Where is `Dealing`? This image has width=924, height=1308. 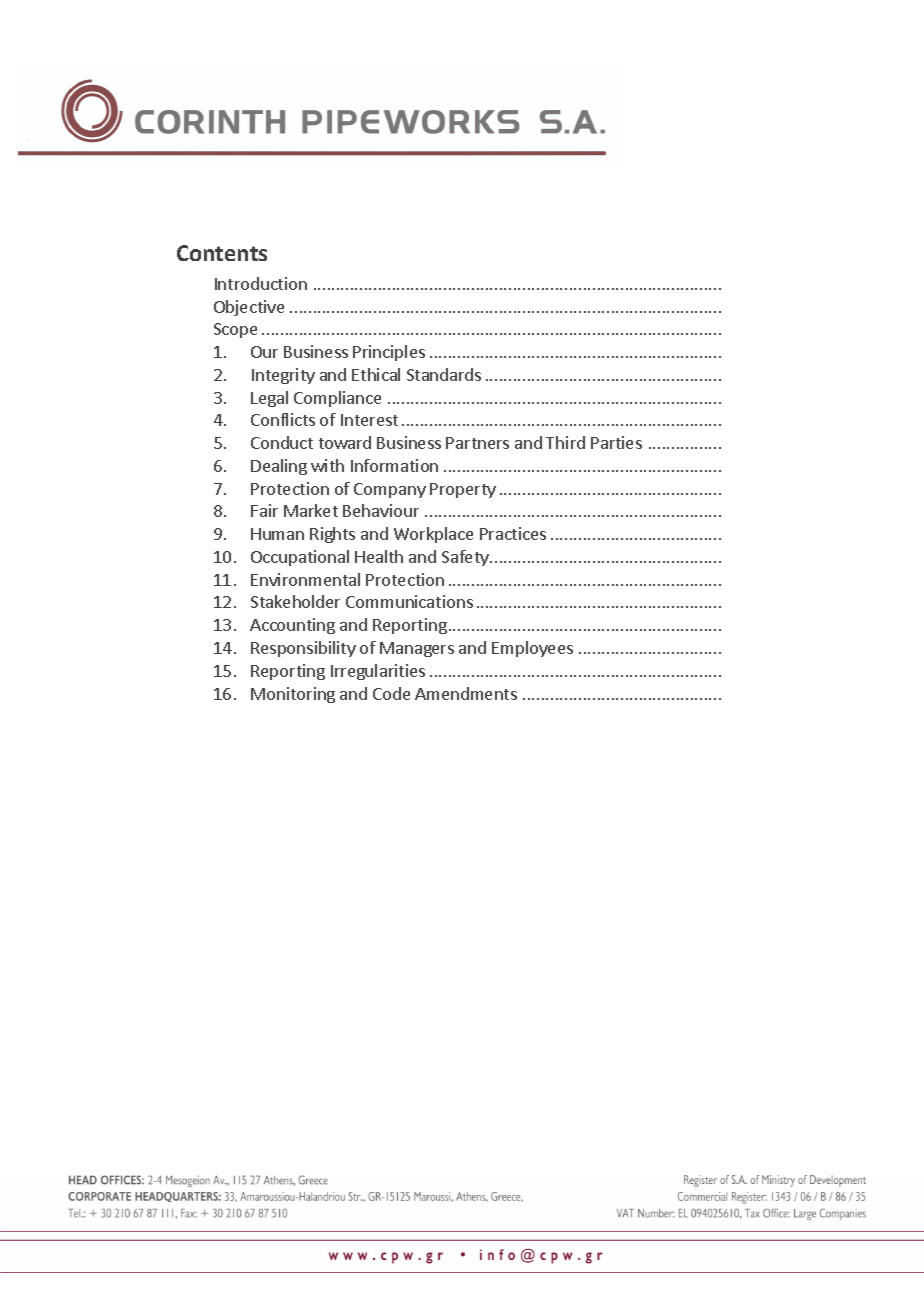 Dealing is located at coordinates (279, 467).
